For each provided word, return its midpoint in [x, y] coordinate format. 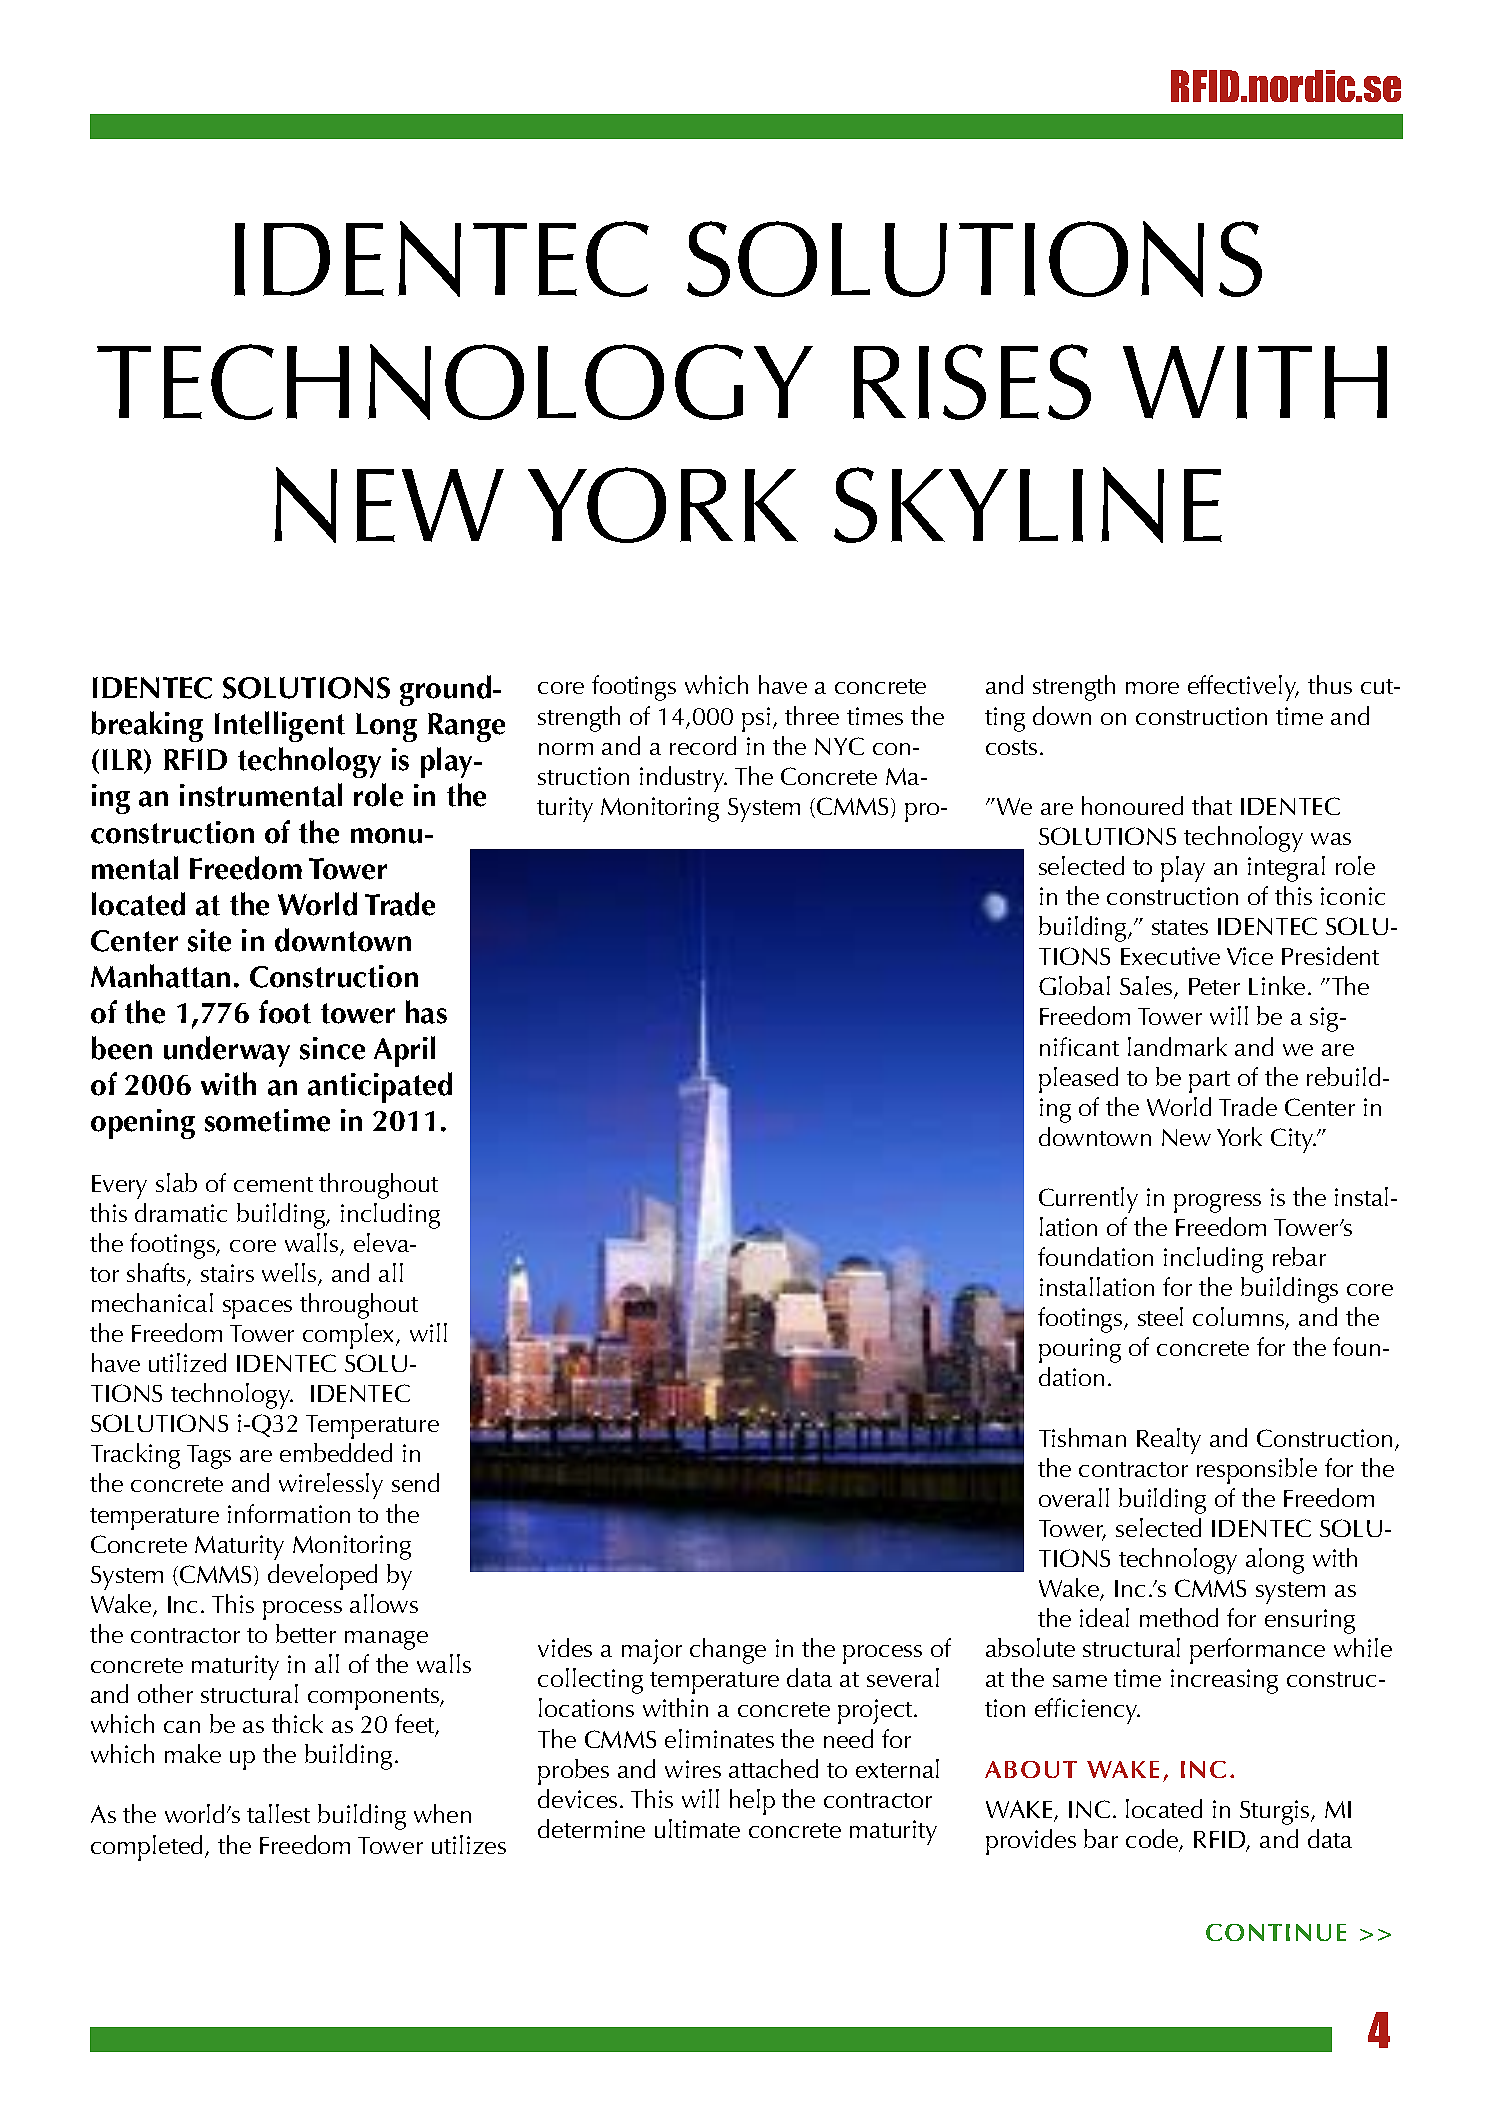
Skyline [1028, 505]
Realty [1169, 1441]
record [703, 745]
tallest [278, 1813]
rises [972, 382]
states [1180, 927]
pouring [1080, 1350]
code [1153, 1840]
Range [466, 727]
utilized [187, 1362]
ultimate [697, 1828]
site [209, 940]
